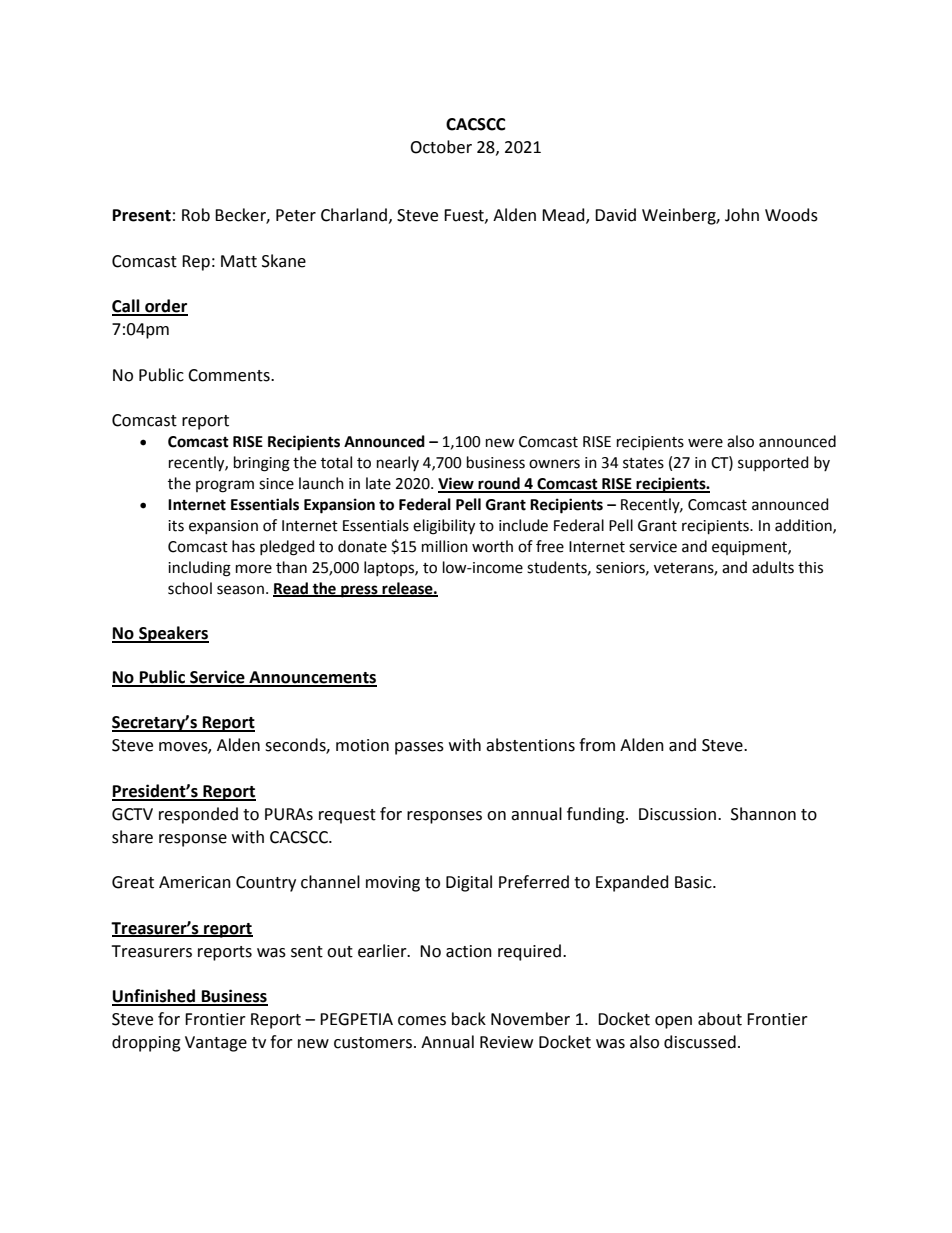 The width and height of the screenshot is (952, 1233). Describe the element at coordinates (441, 147) in the screenshot. I see `October` at that location.
